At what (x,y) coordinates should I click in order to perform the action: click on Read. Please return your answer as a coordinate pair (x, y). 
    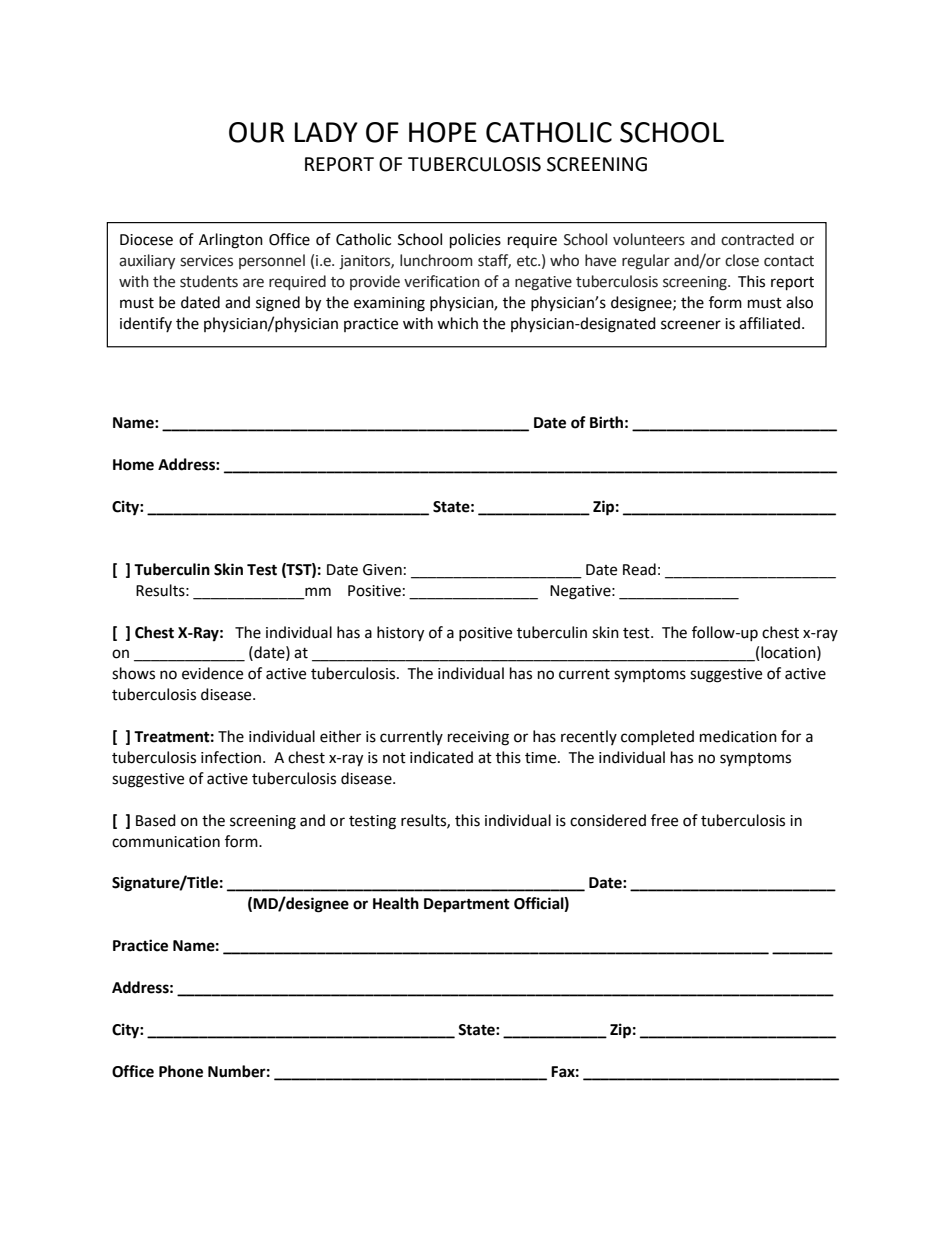
    Looking at the image, I should click on (639, 569).
